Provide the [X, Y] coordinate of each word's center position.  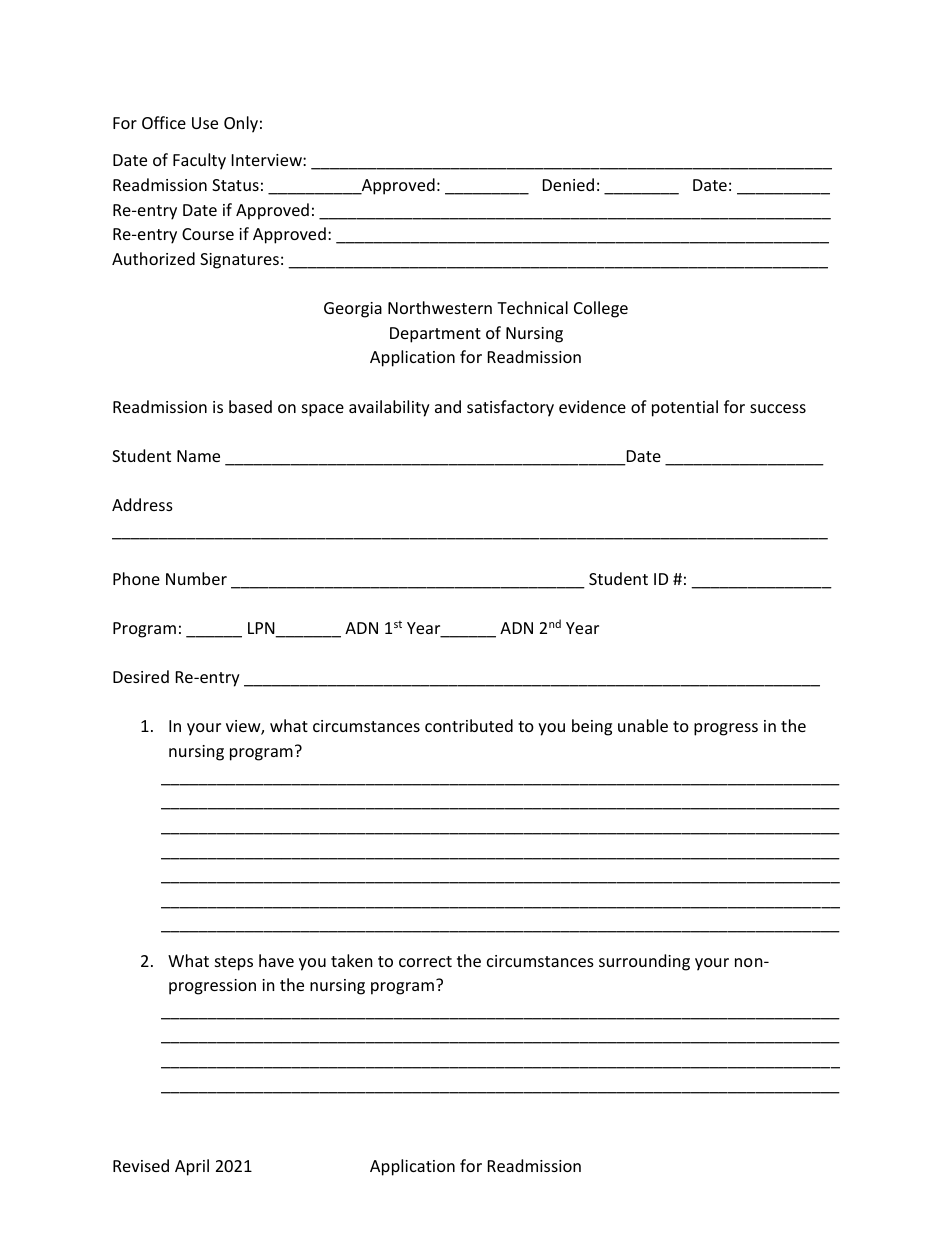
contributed [469, 725]
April [192, 1167]
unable [643, 725]
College [601, 309]
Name [198, 456]
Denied [568, 184]
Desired [141, 676]
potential [685, 408]
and [448, 406]
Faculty [199, 161]
